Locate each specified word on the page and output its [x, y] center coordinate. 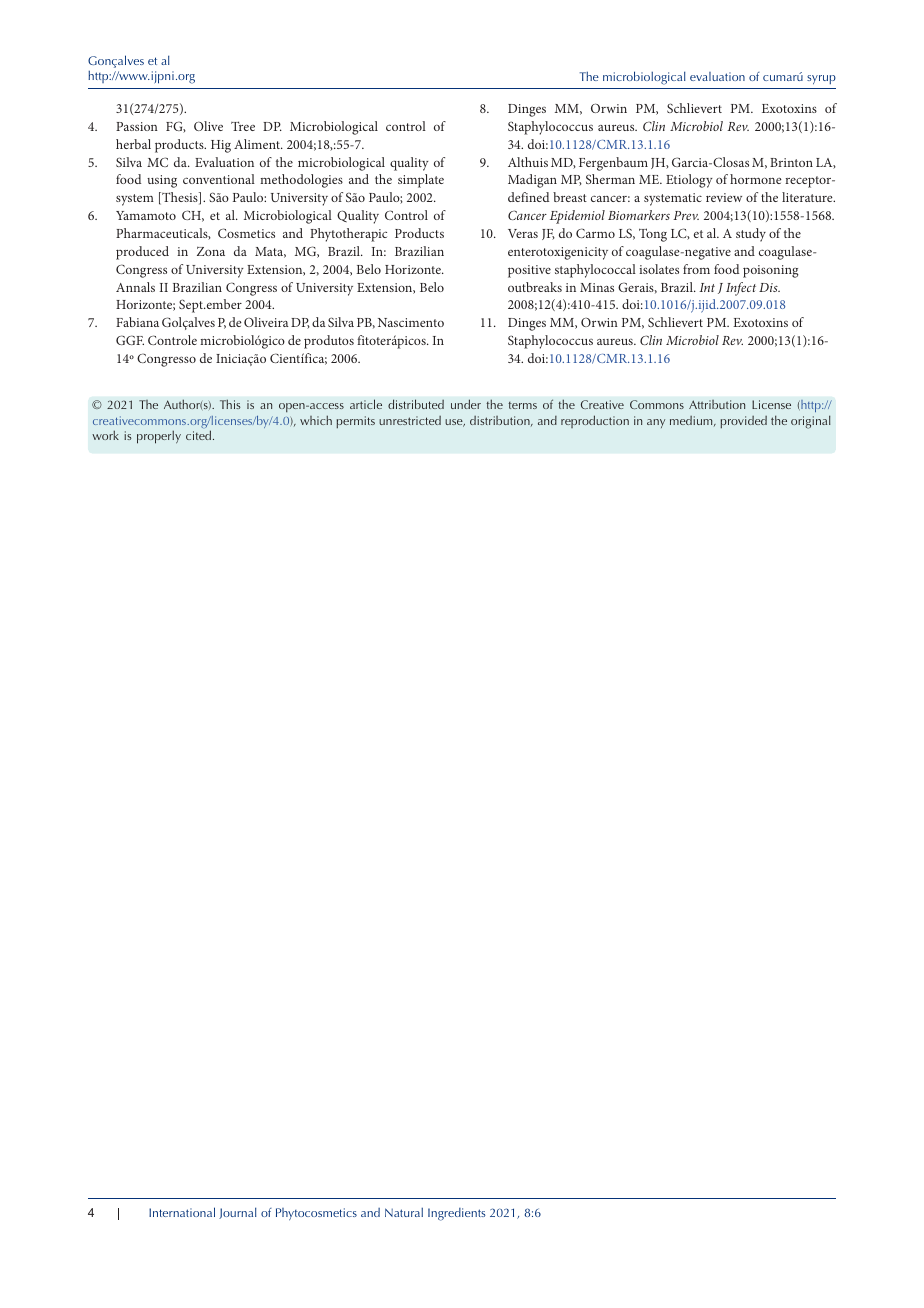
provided [743, 422]
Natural [404, 1212]
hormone [756, 179]
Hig [221, 146]
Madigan [532, 181]
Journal [238, 1213]
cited [200, 435]
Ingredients [457, 1214]
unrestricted [410, 420]
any [656, 423]
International [182, 1212]
